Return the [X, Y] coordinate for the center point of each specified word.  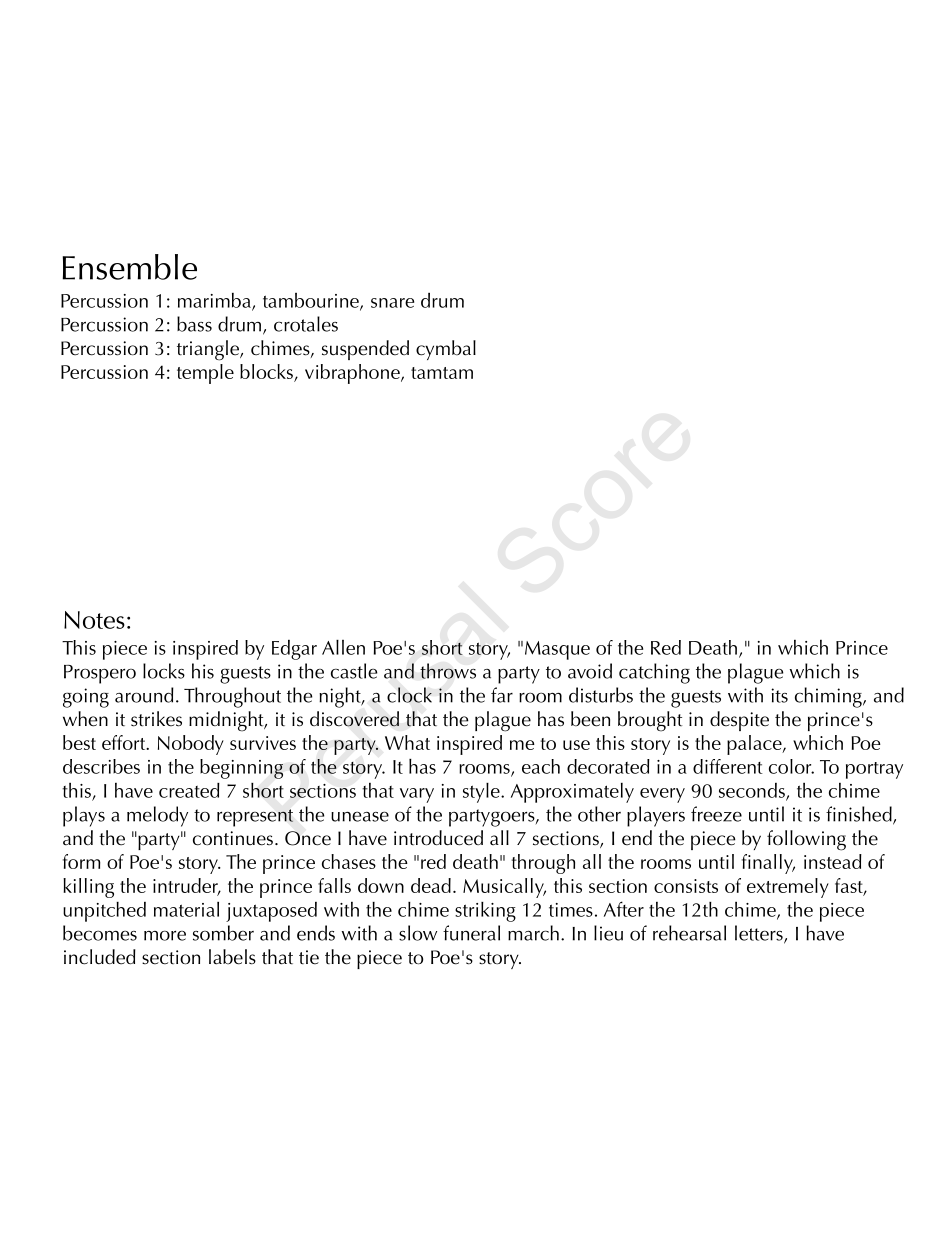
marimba [215, 301]
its [779, 695]
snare [392, 303]
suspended [365, 350]
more [165, 935]
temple [205, 374]
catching [654, 673]
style [482, 793]
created [189, 790]
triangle [209, 350]
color [791, 766]
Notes [94, 620]
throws [448, 671]
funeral [471, 933]
